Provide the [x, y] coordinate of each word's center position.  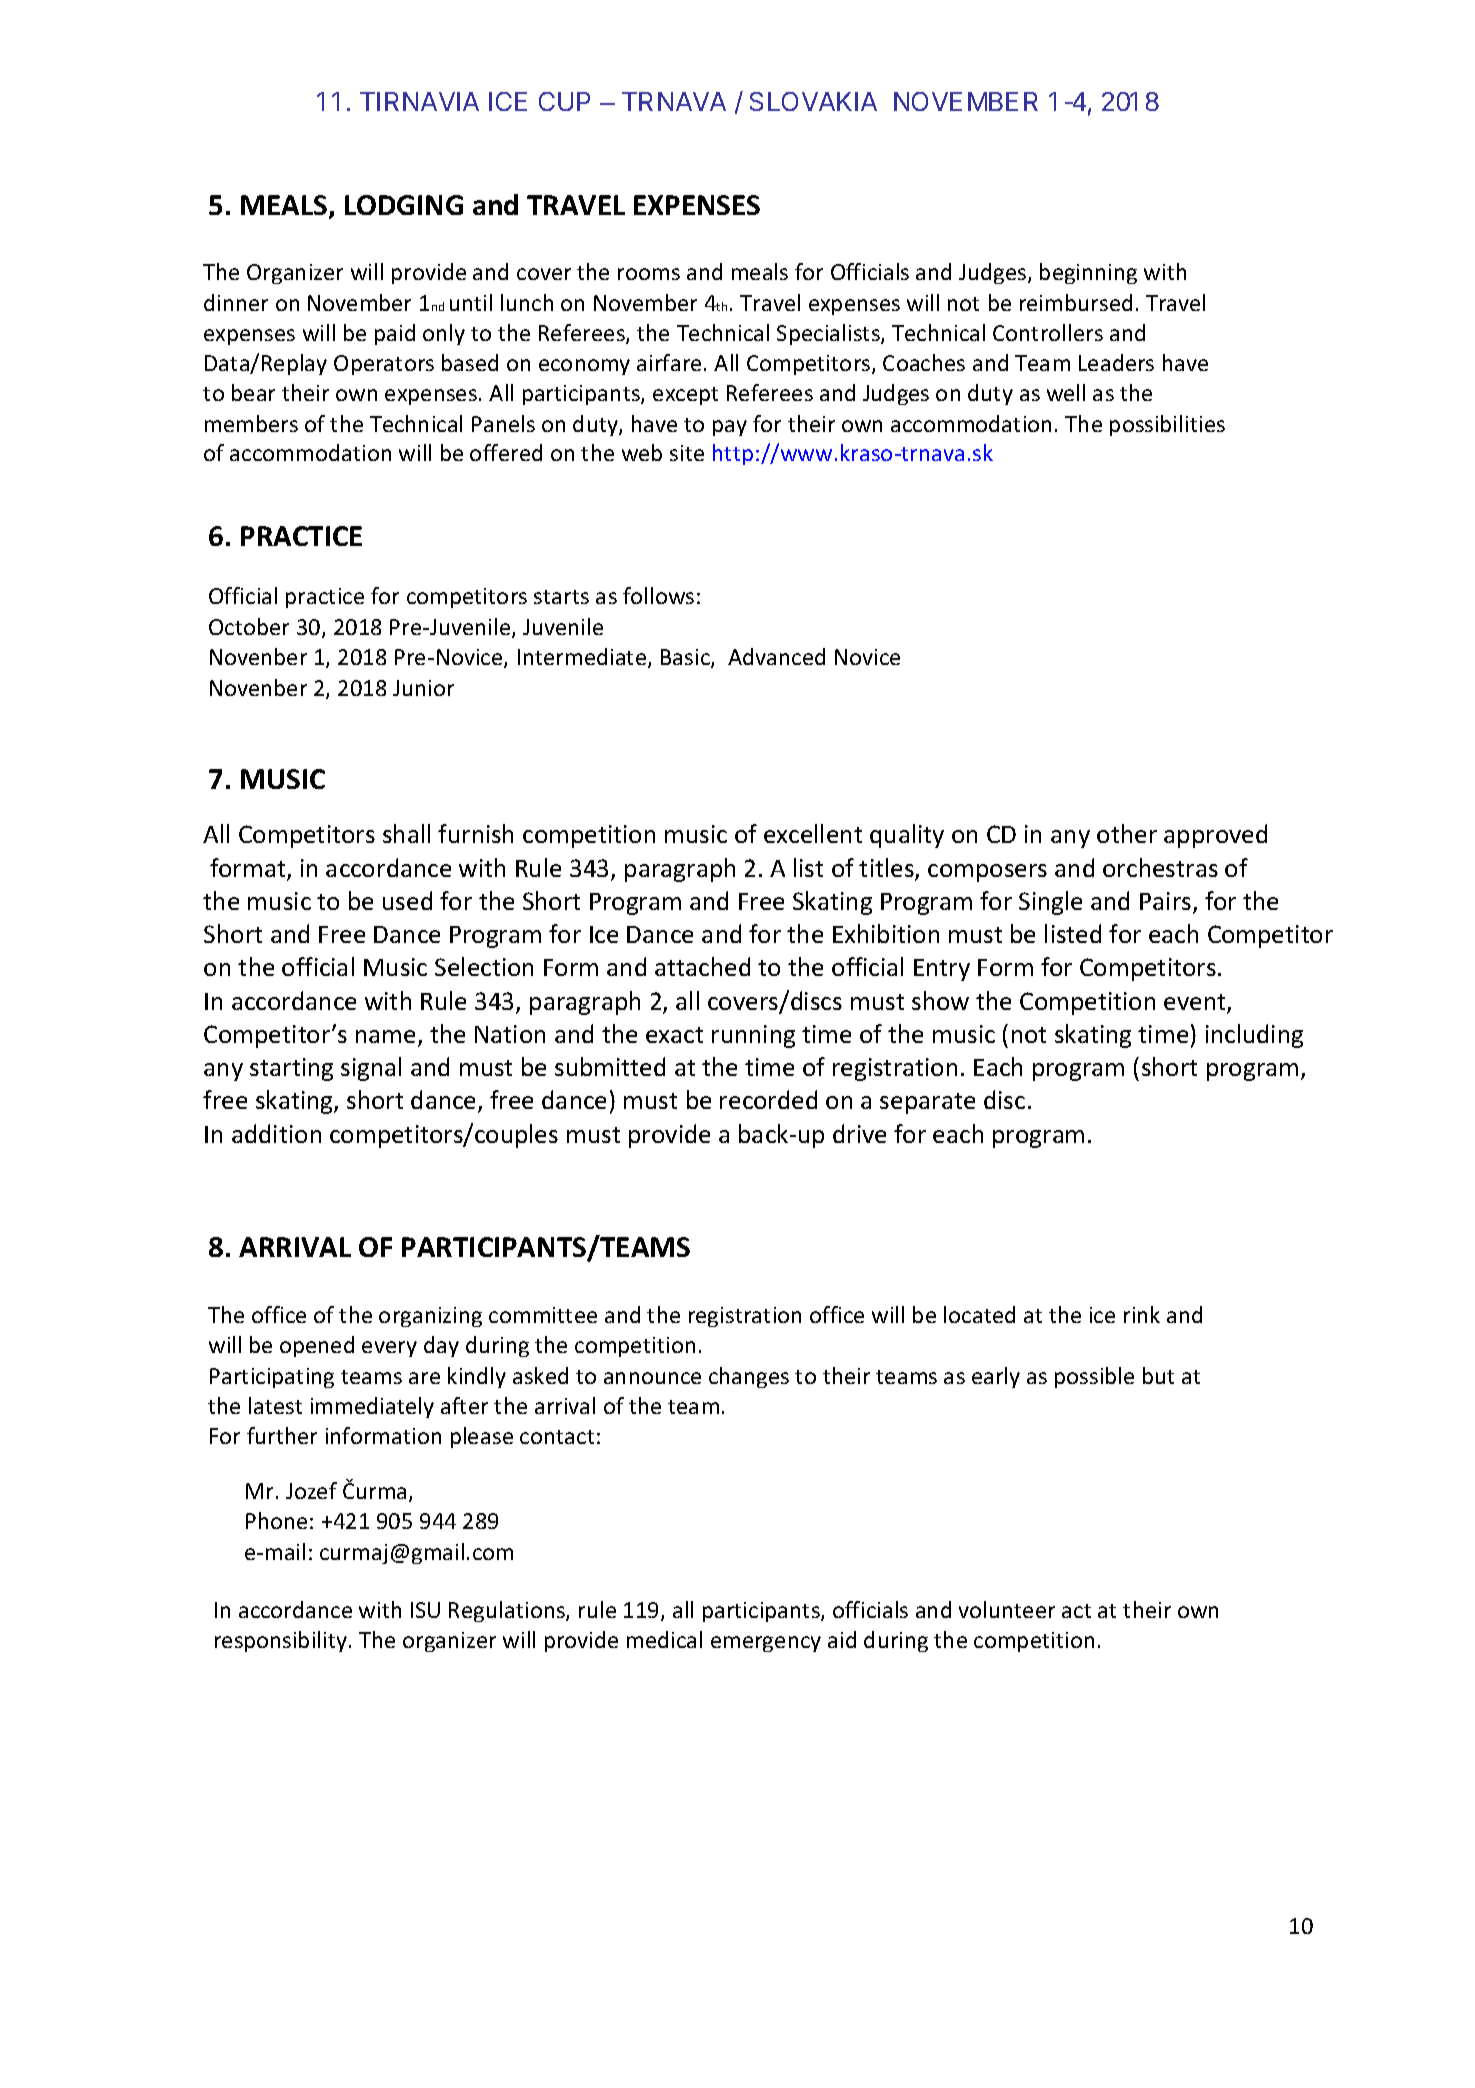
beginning [1088, 273]
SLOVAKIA [813, 101]
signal [371, 1069]
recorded [768, 1099]
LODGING [404, 205]
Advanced [776, 656]
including [1254, 1036]
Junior [423, 688]
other [1127, 833]
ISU [425, 1610]
